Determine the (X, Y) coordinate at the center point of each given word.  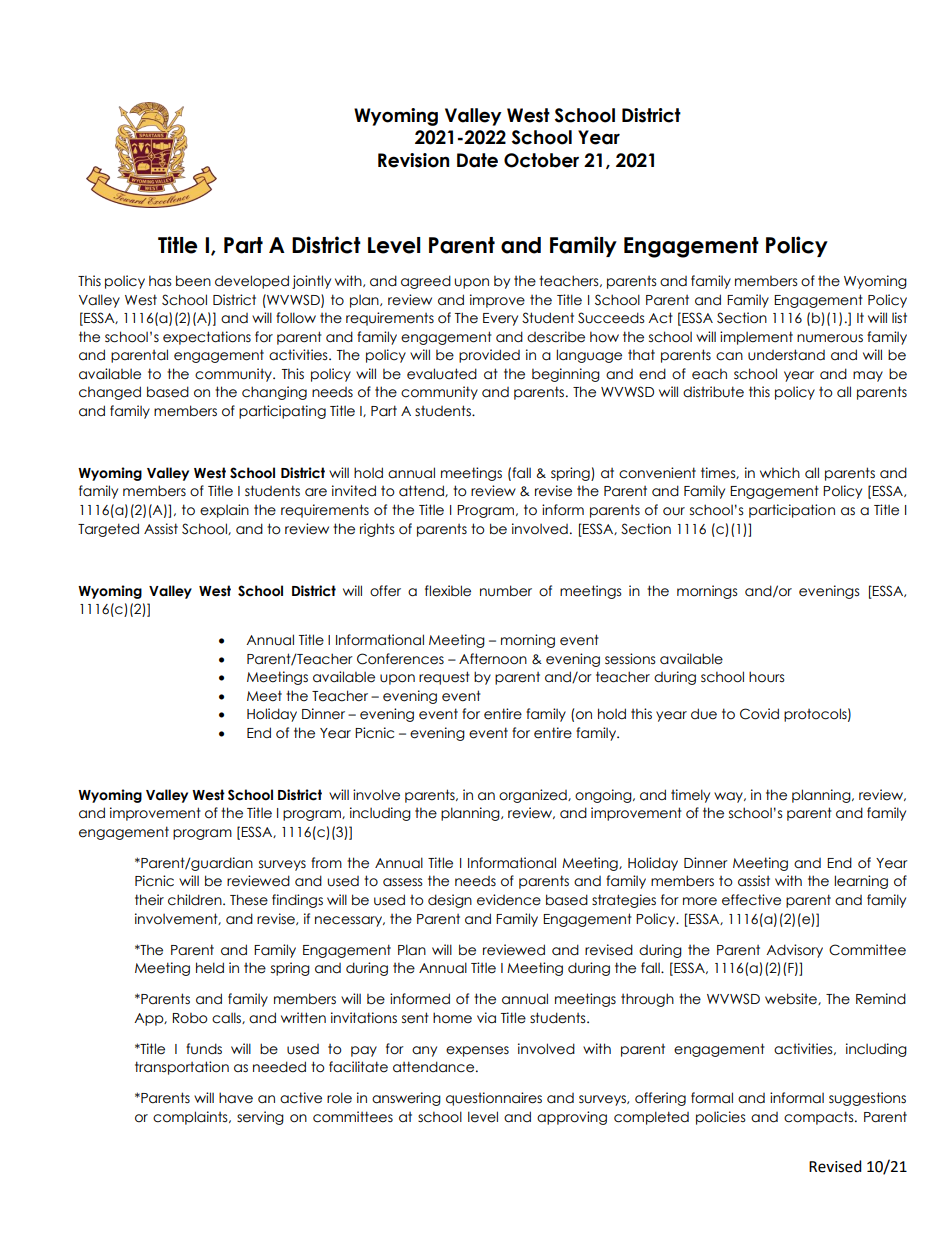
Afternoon (493, 659)
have (236, 1098)
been (193, 281)
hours (766, 677)
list (899, 318)
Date (477, 160)
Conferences (400, 659)
